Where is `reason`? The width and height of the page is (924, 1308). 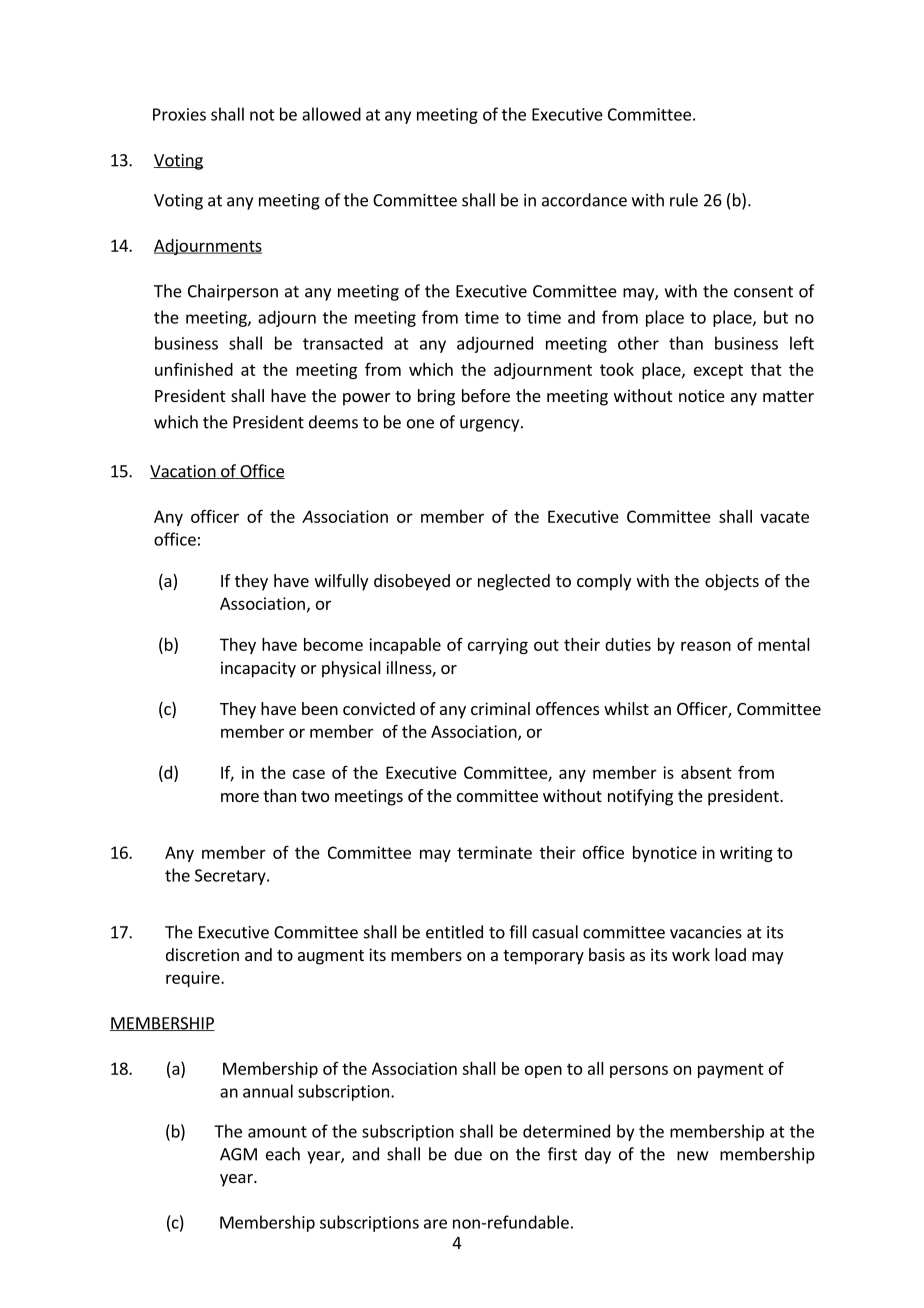
reason is located at coordinates (706, 646).
